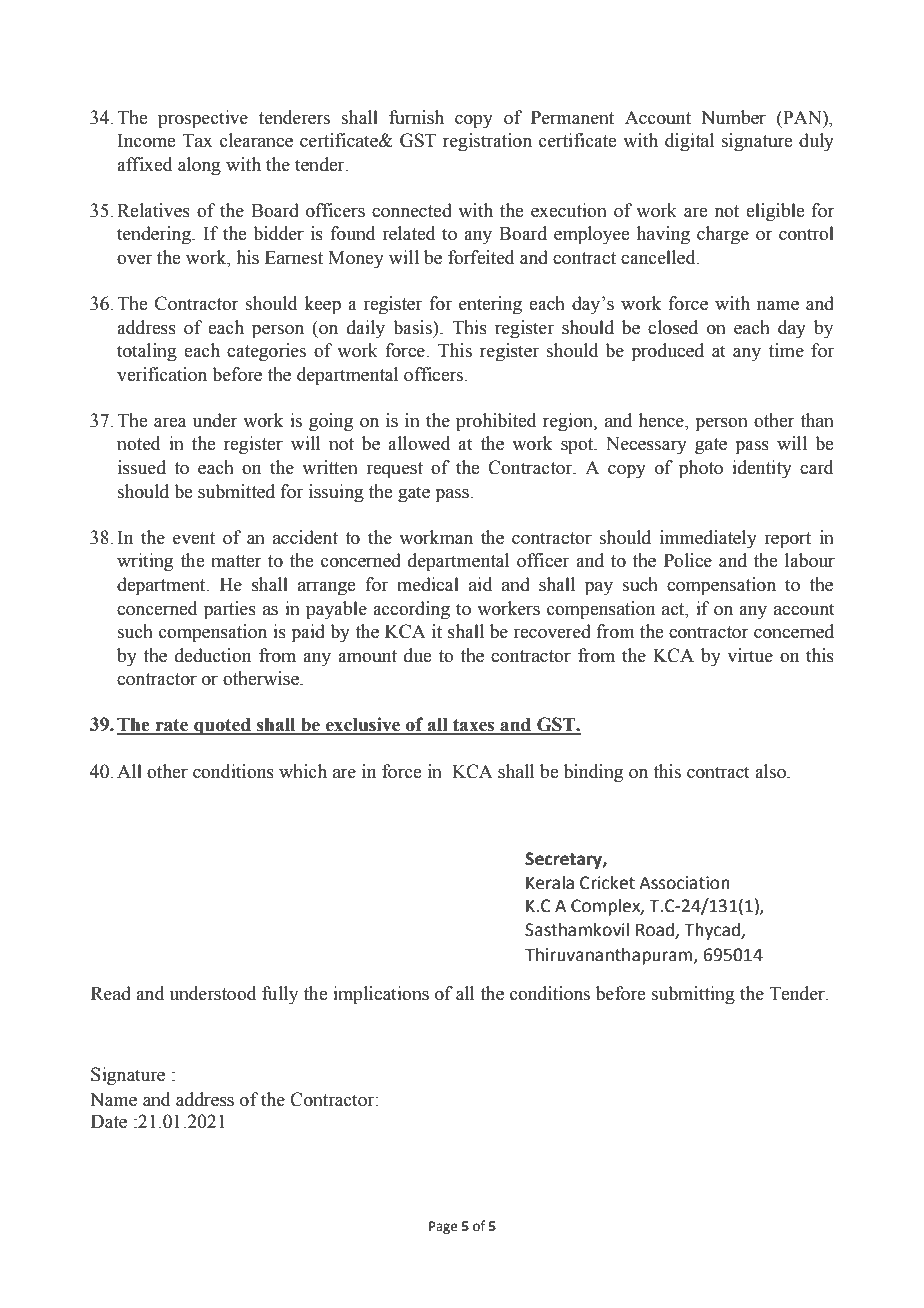 The image size is (924, 1308). Describe the element at coordinates (550, 883) in the screenshot. I see `Kerala` at that location.
